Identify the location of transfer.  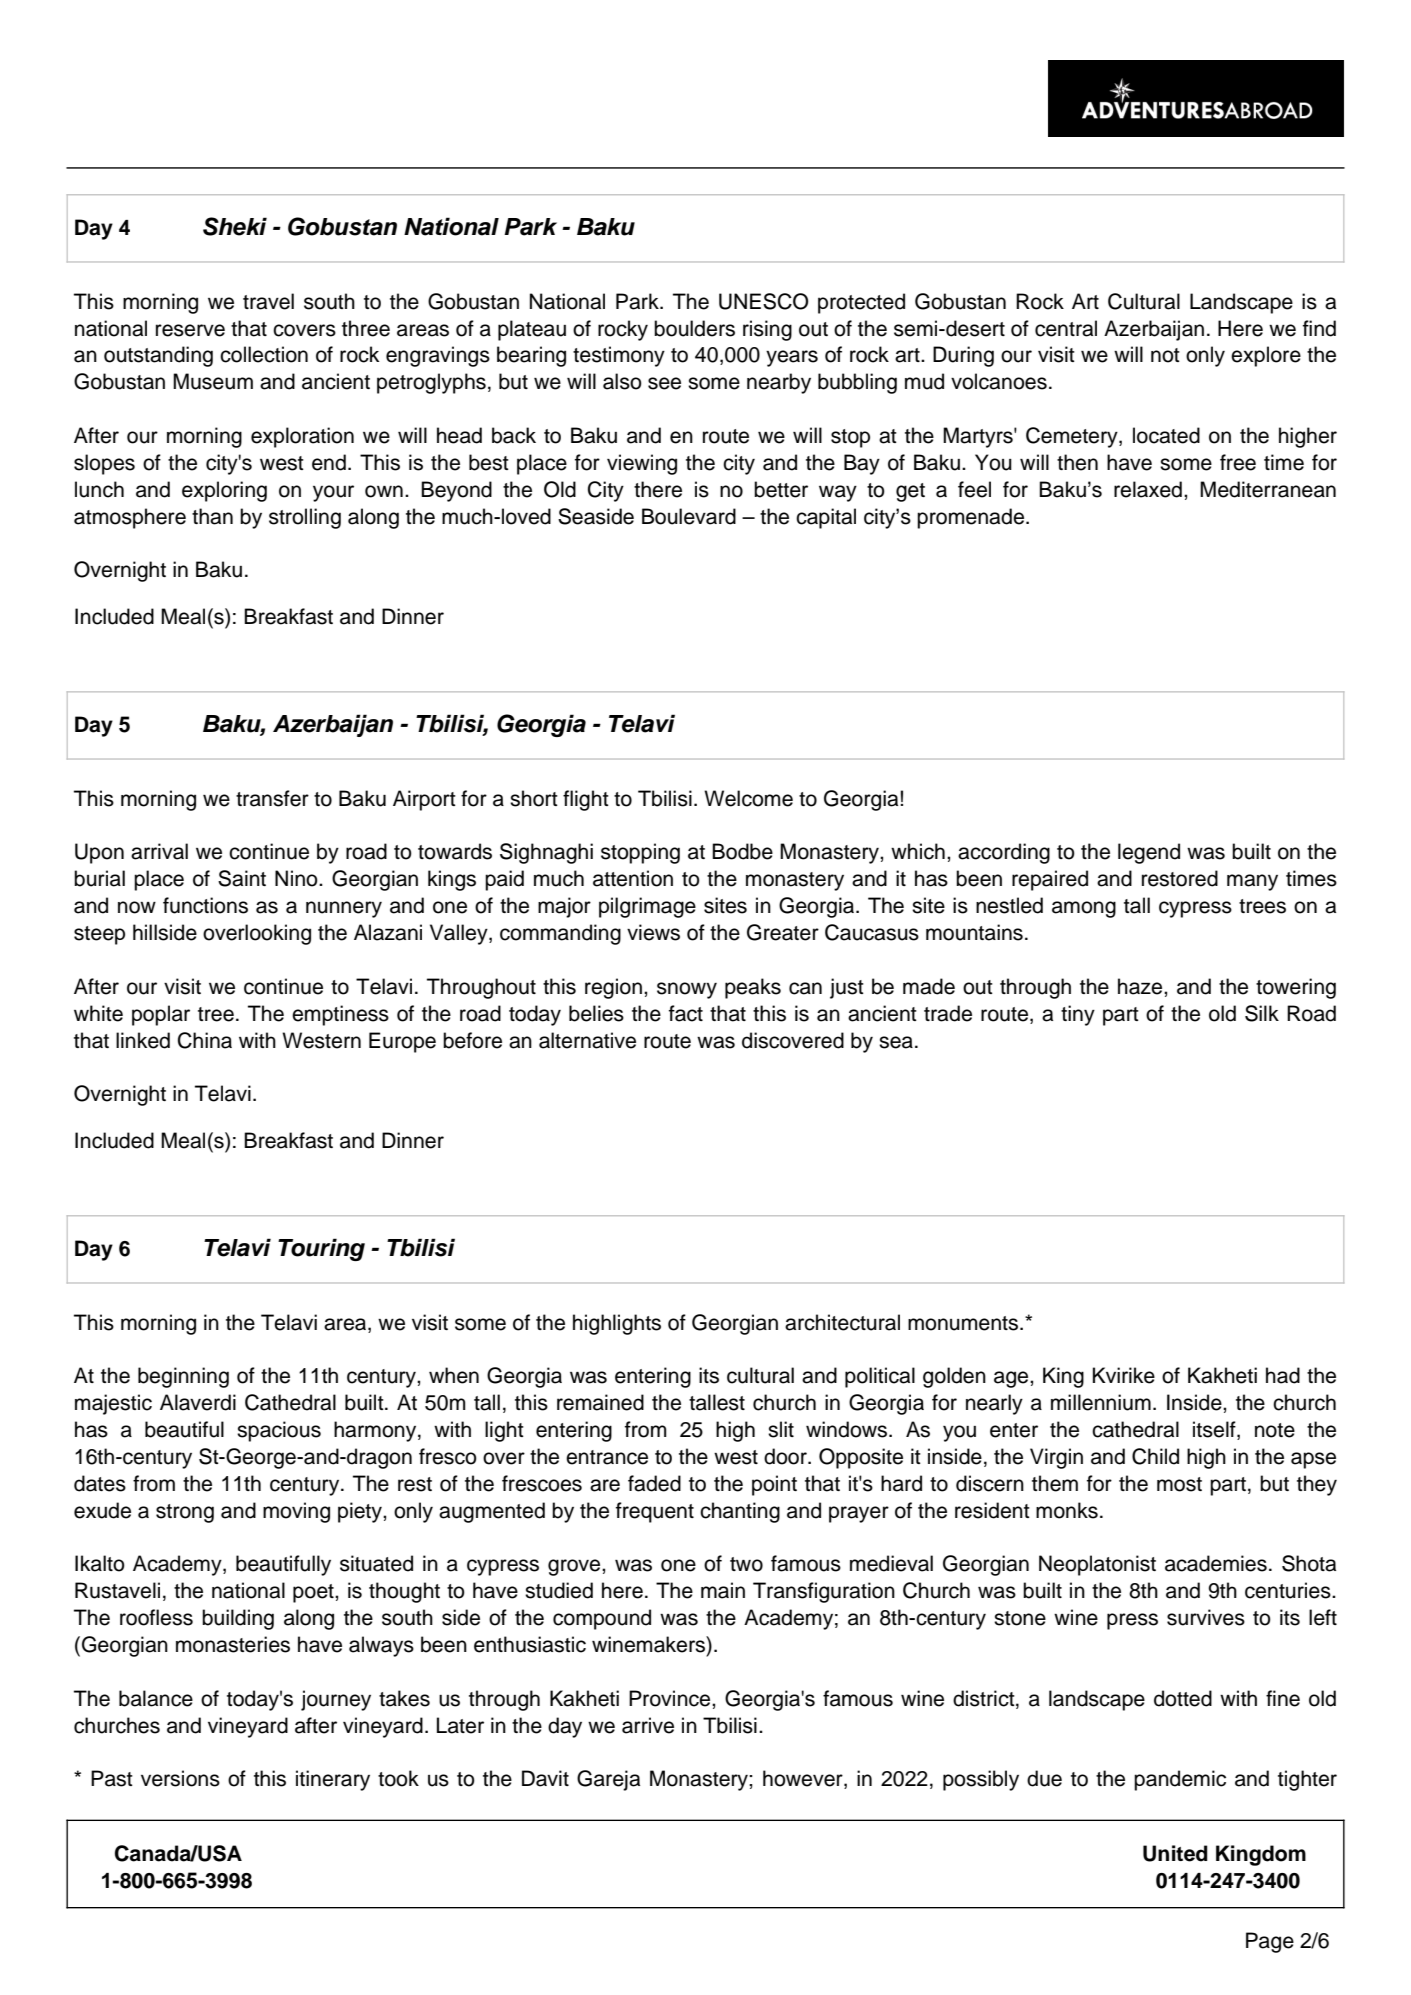
(272, 798).
